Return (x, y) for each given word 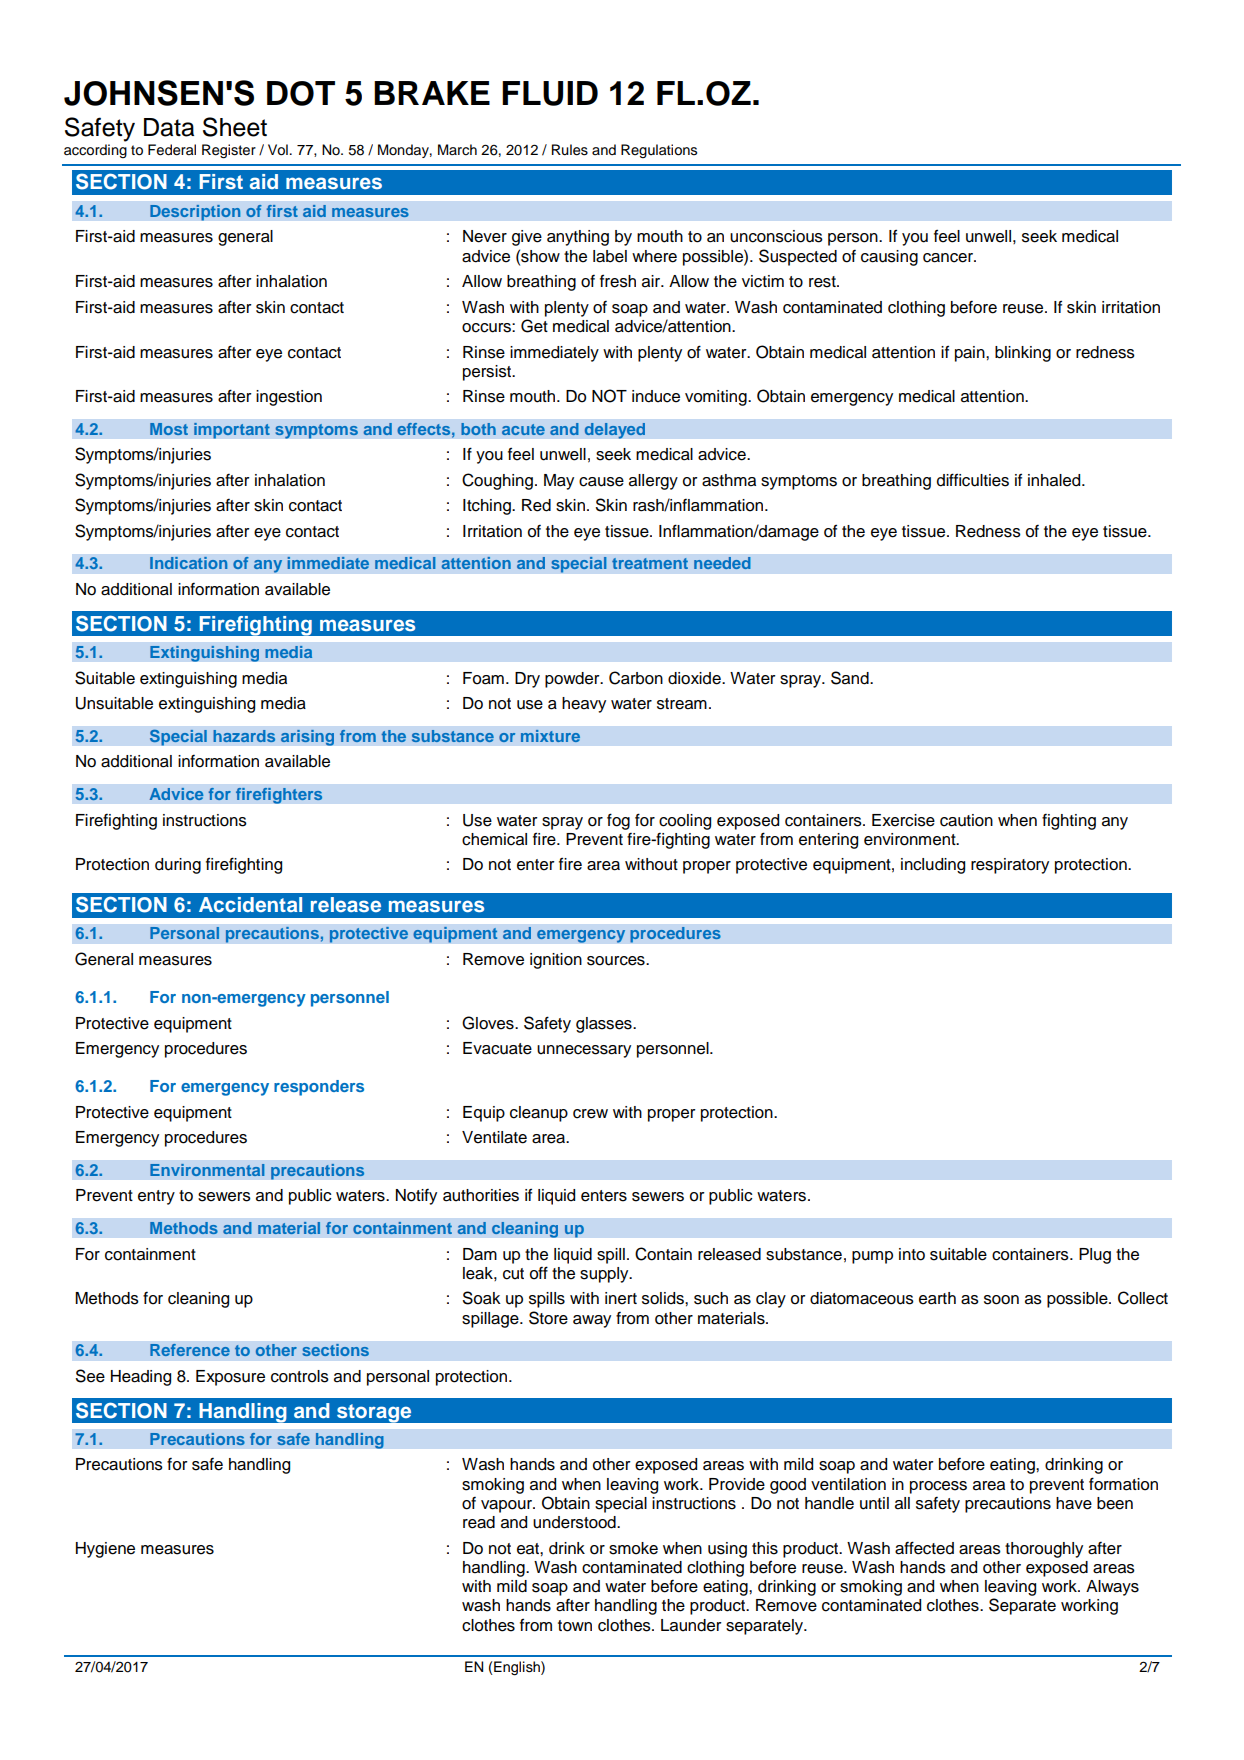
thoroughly (1044, 1550)
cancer (949, 258)
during (178, 866)
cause (601, 482)
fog (618, 821)
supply (605, 1275)
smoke (633, 1548)
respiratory (1010, 866)
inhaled (1055, 480)
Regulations (659, 151)
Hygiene (105, 1550)
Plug (1095, 1256)
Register (229, 151)
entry (156, 1197)
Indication (188, 563)
